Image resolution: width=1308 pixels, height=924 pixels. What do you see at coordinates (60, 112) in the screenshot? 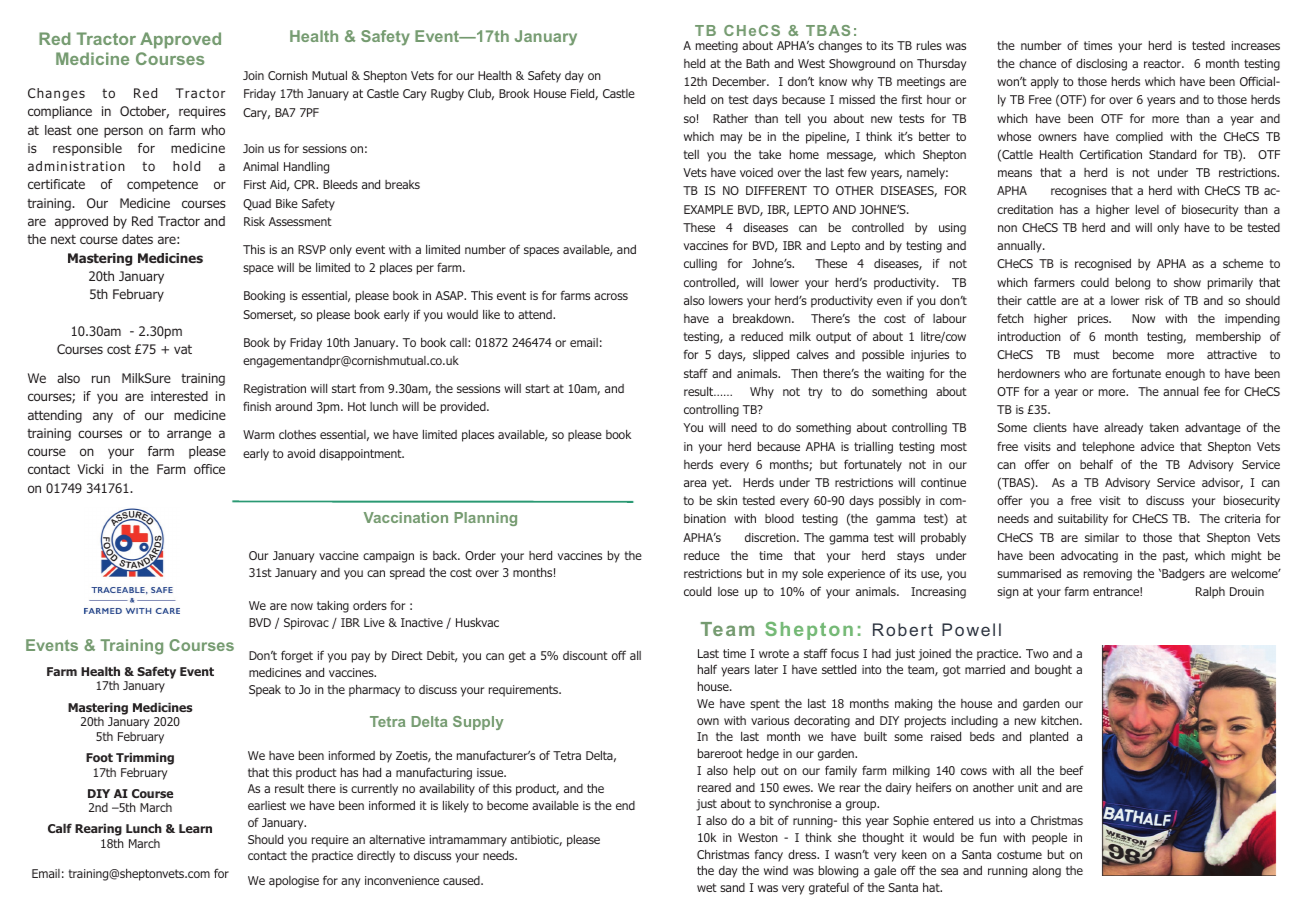
I see `compliance` at bounding box center [60, 112].
